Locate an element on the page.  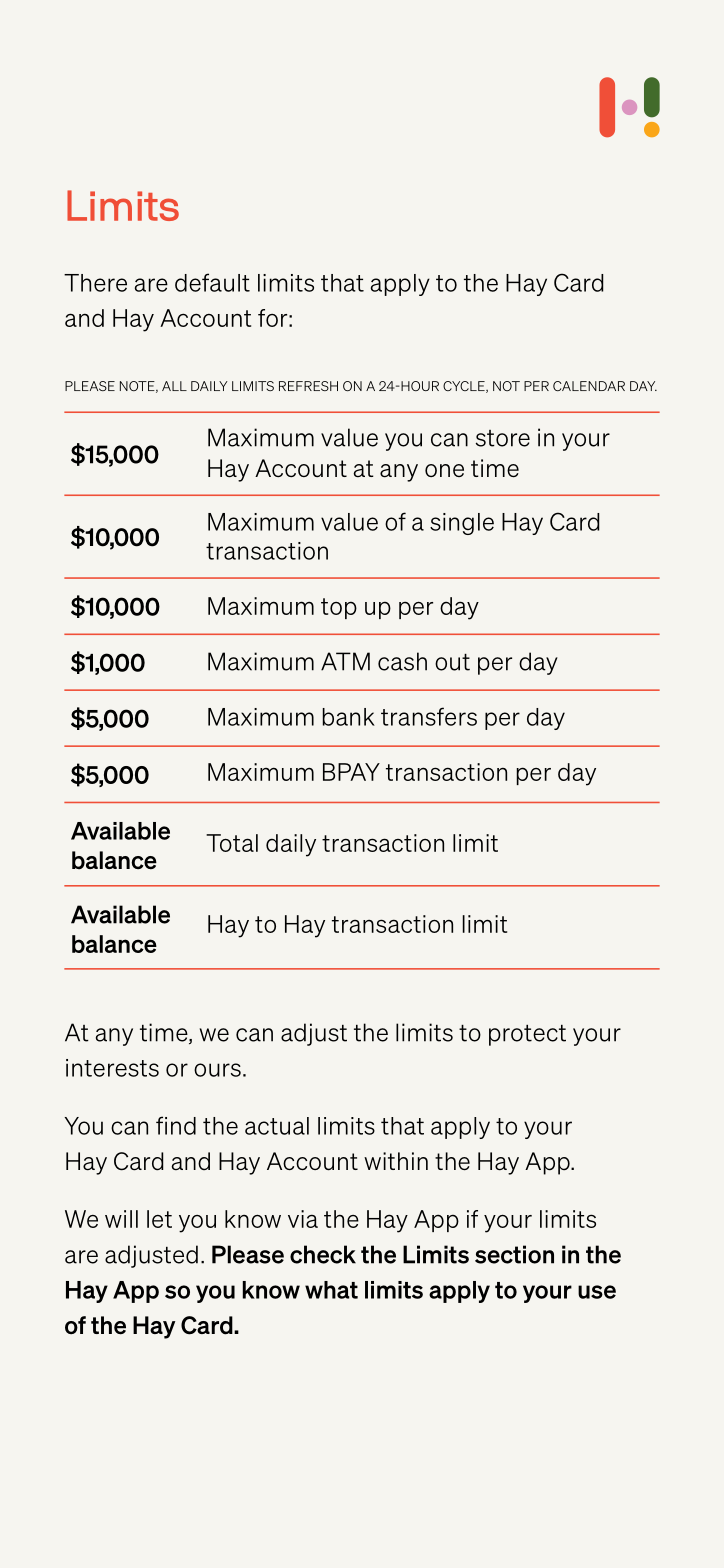
store is located at coordinates (503, 438).
